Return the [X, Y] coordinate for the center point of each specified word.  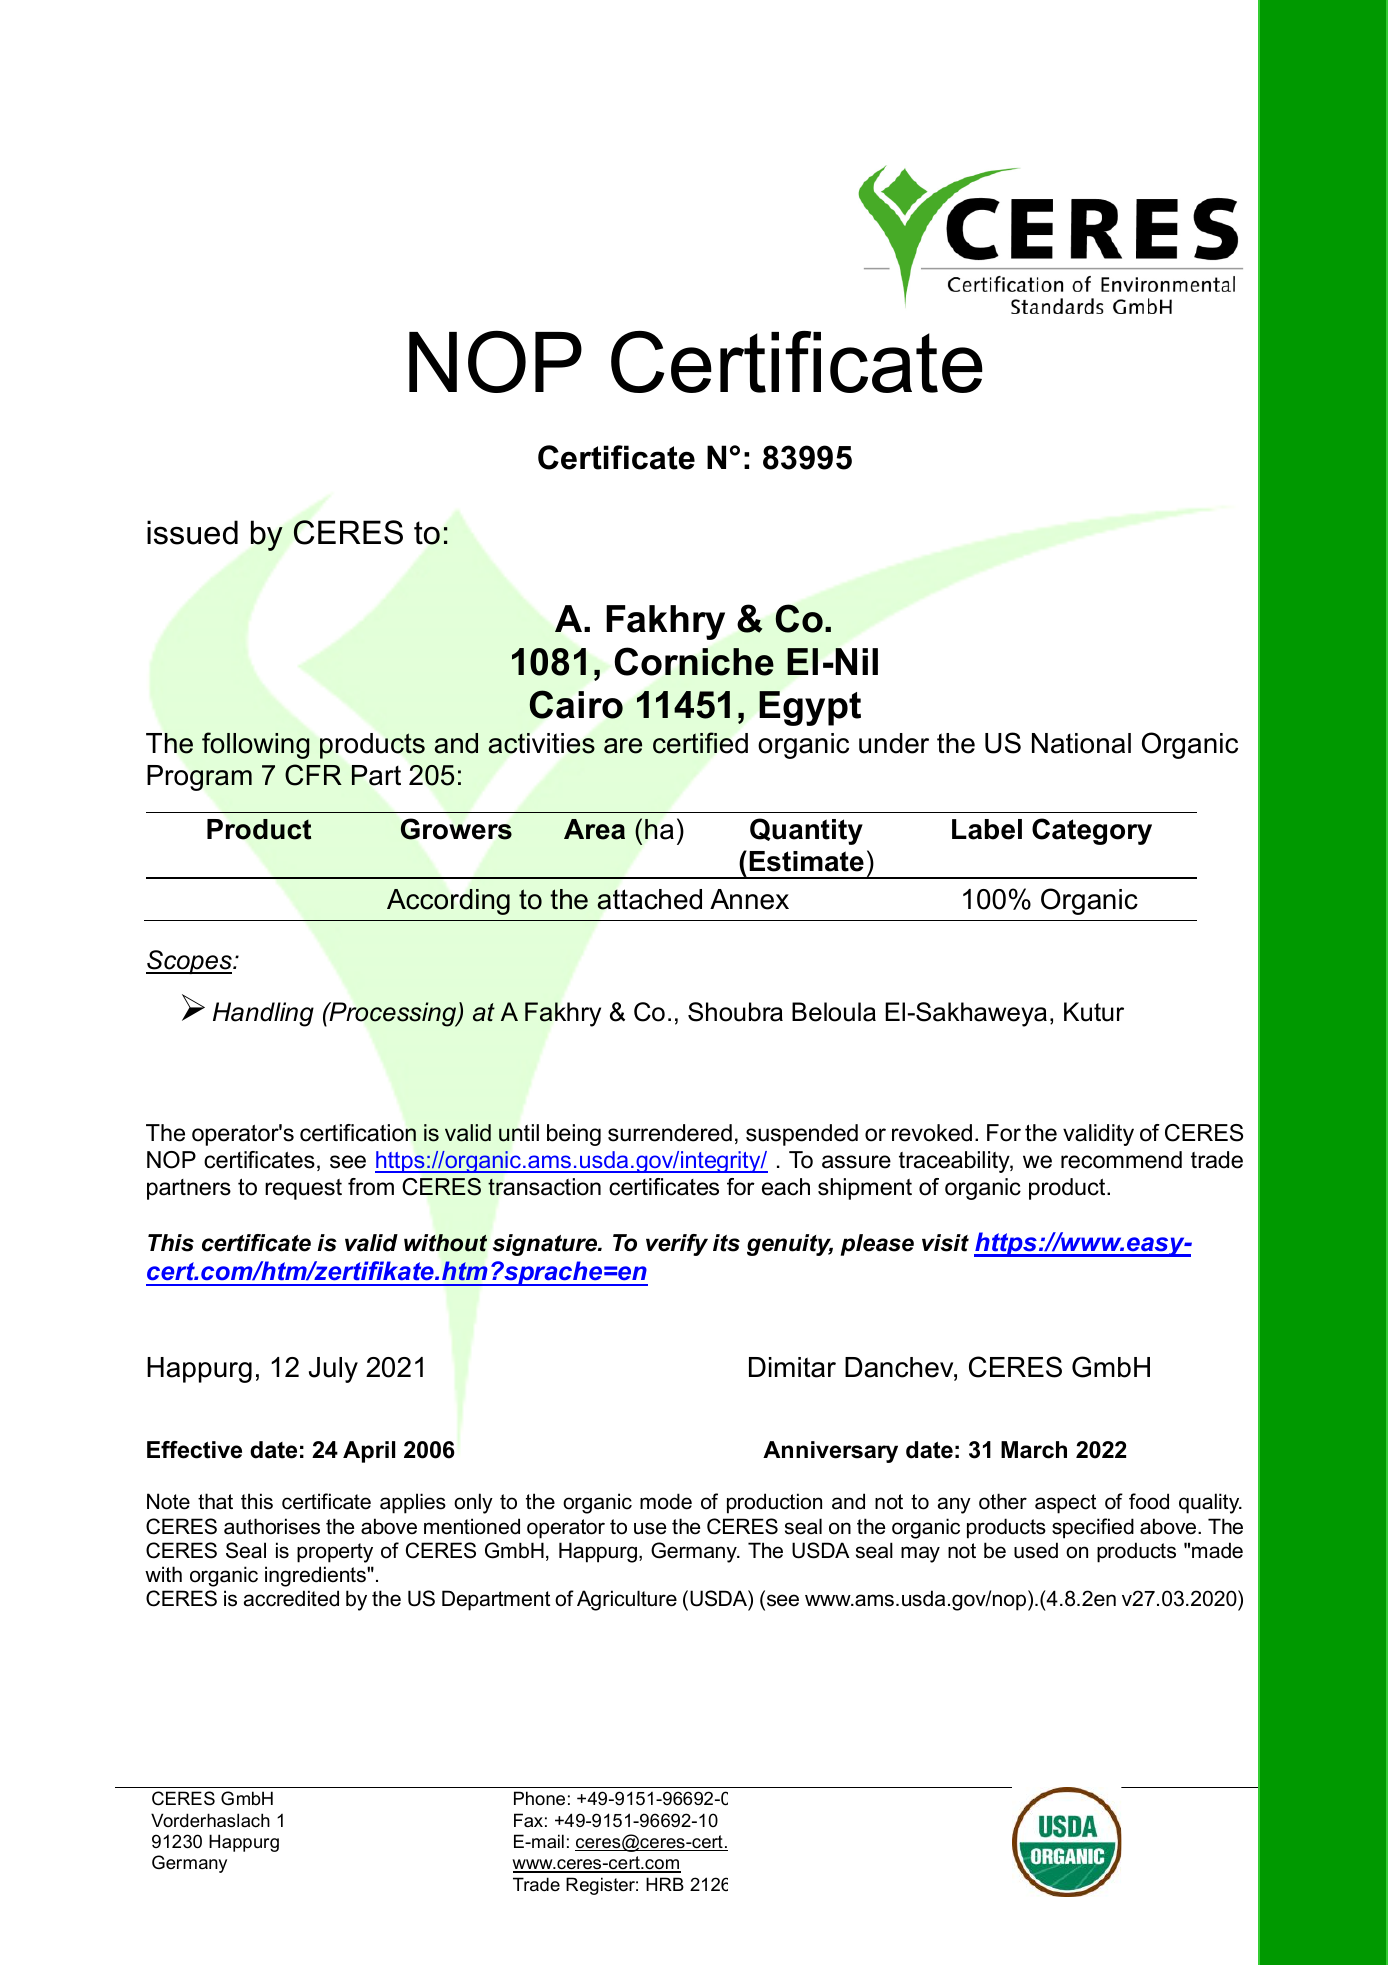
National [1081, 743]
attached [649, 899]
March [1034, 1450]
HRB [665, 1884]
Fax [528, 1820]
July [333, 1370]
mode [666, 1501]
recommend [1121, 1160]
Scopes [190, 962]
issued [192, 532]
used [1036, 1550]
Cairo [576, 704]
